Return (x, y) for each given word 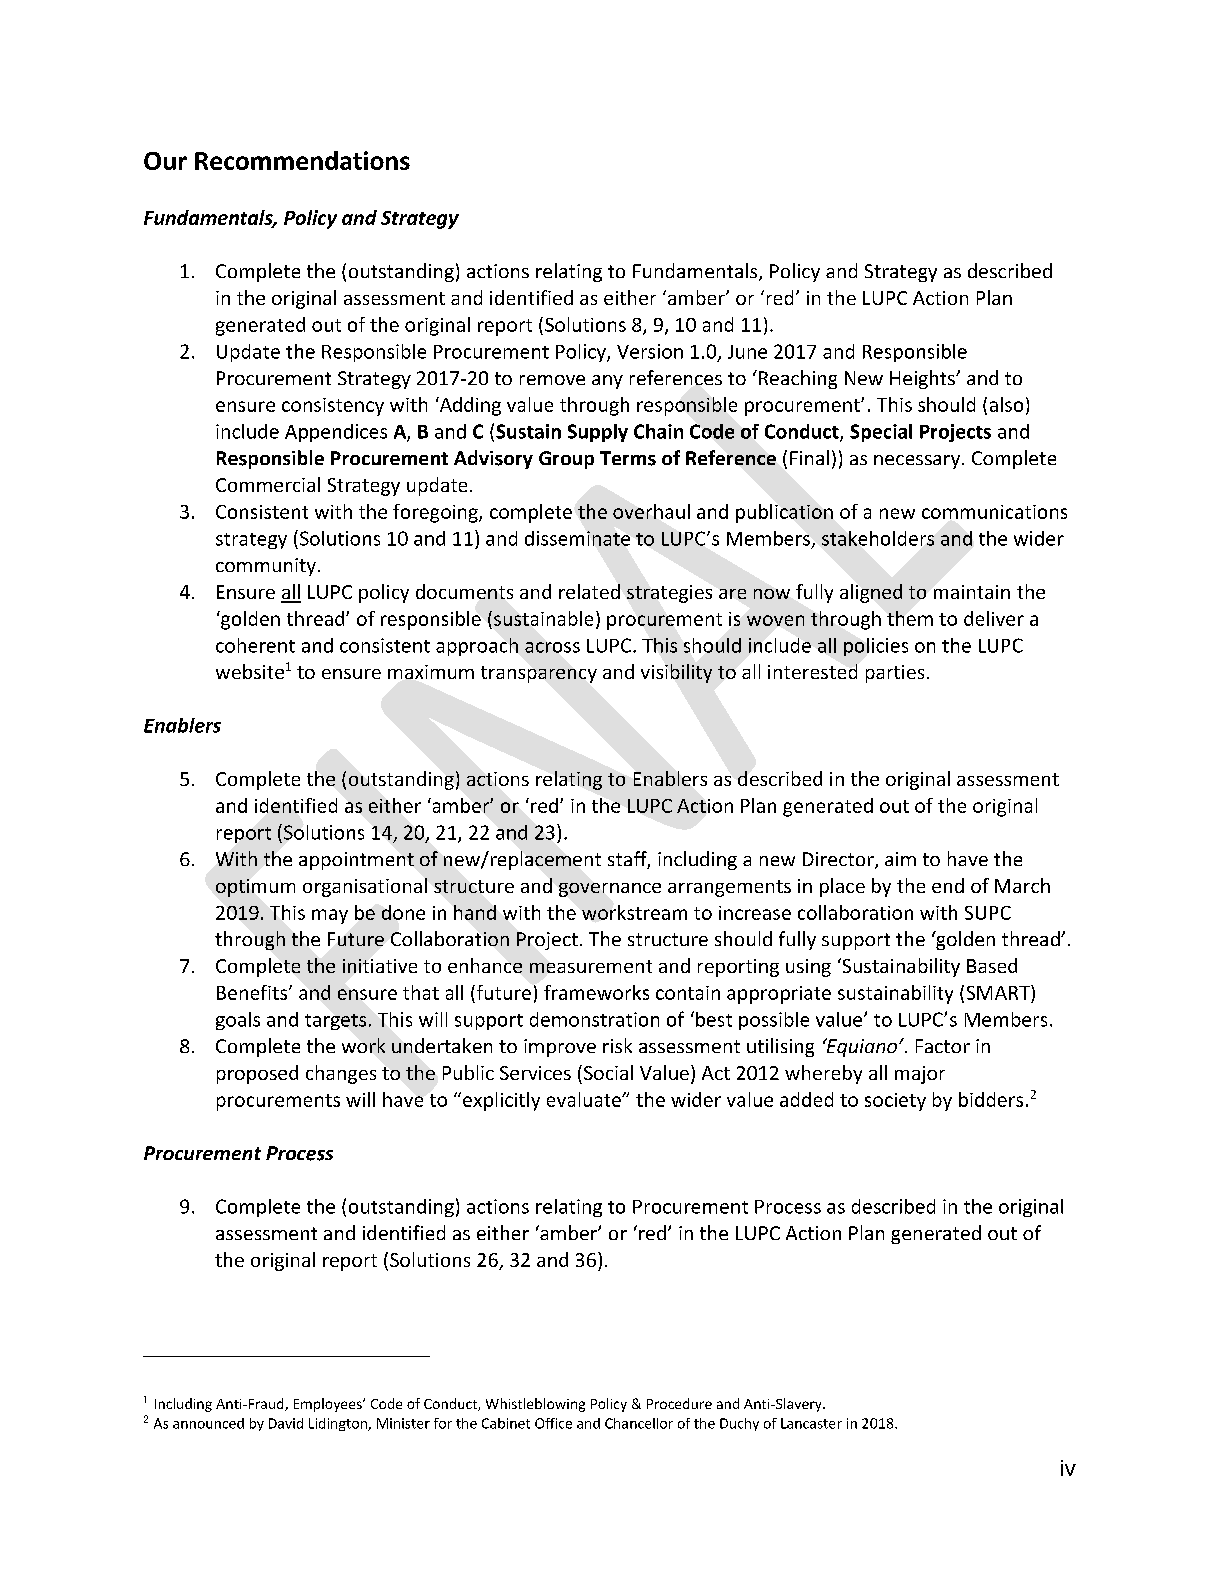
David (286, 1423)
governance (610, 890)
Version (650, 351)
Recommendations (302, 160)
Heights (923, 379)
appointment (356, 861)
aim (900, 859)
